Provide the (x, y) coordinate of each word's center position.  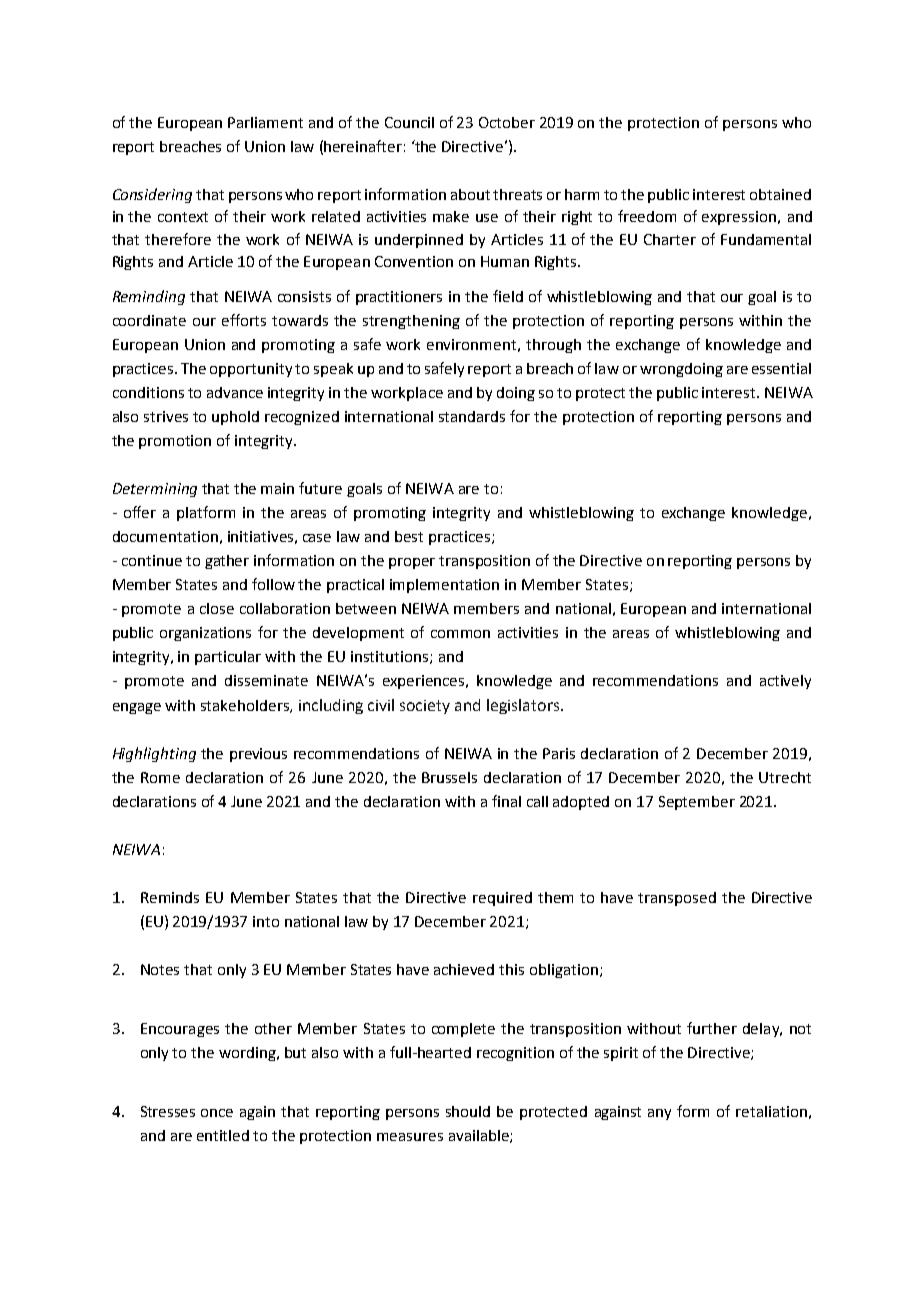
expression (739, 218)
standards (472, 416)
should (468, 1111)
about (470, 194)
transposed (677, 899)
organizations (205, 634)
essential (781, 368)
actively (785, 682)
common (460, 634)
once (217, 1113)
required (502, 899)
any (659, 1114)
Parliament (265, 122)
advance (235, 392)
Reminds (170, 897)
